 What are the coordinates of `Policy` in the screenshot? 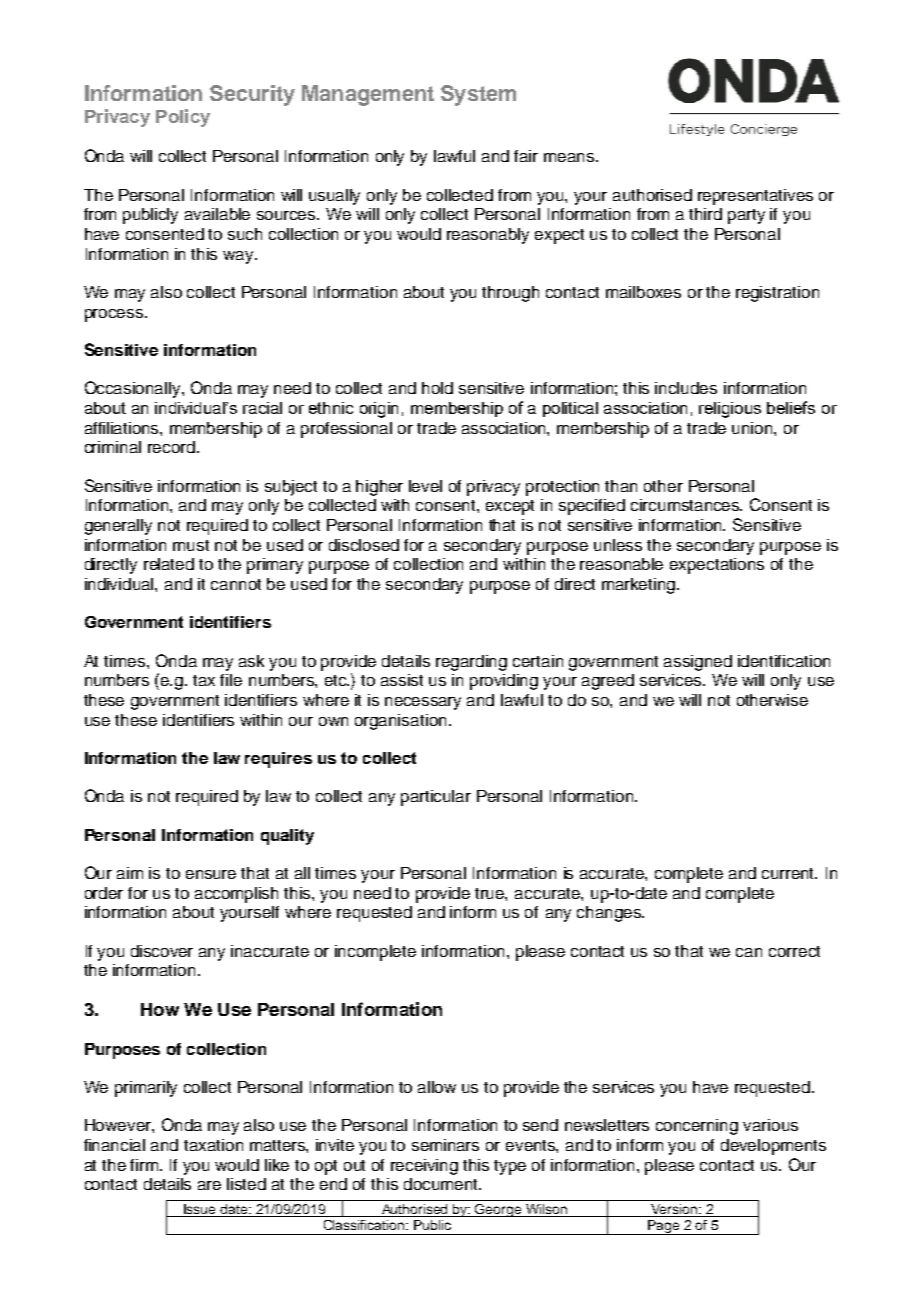 It's located at (183, 118).
